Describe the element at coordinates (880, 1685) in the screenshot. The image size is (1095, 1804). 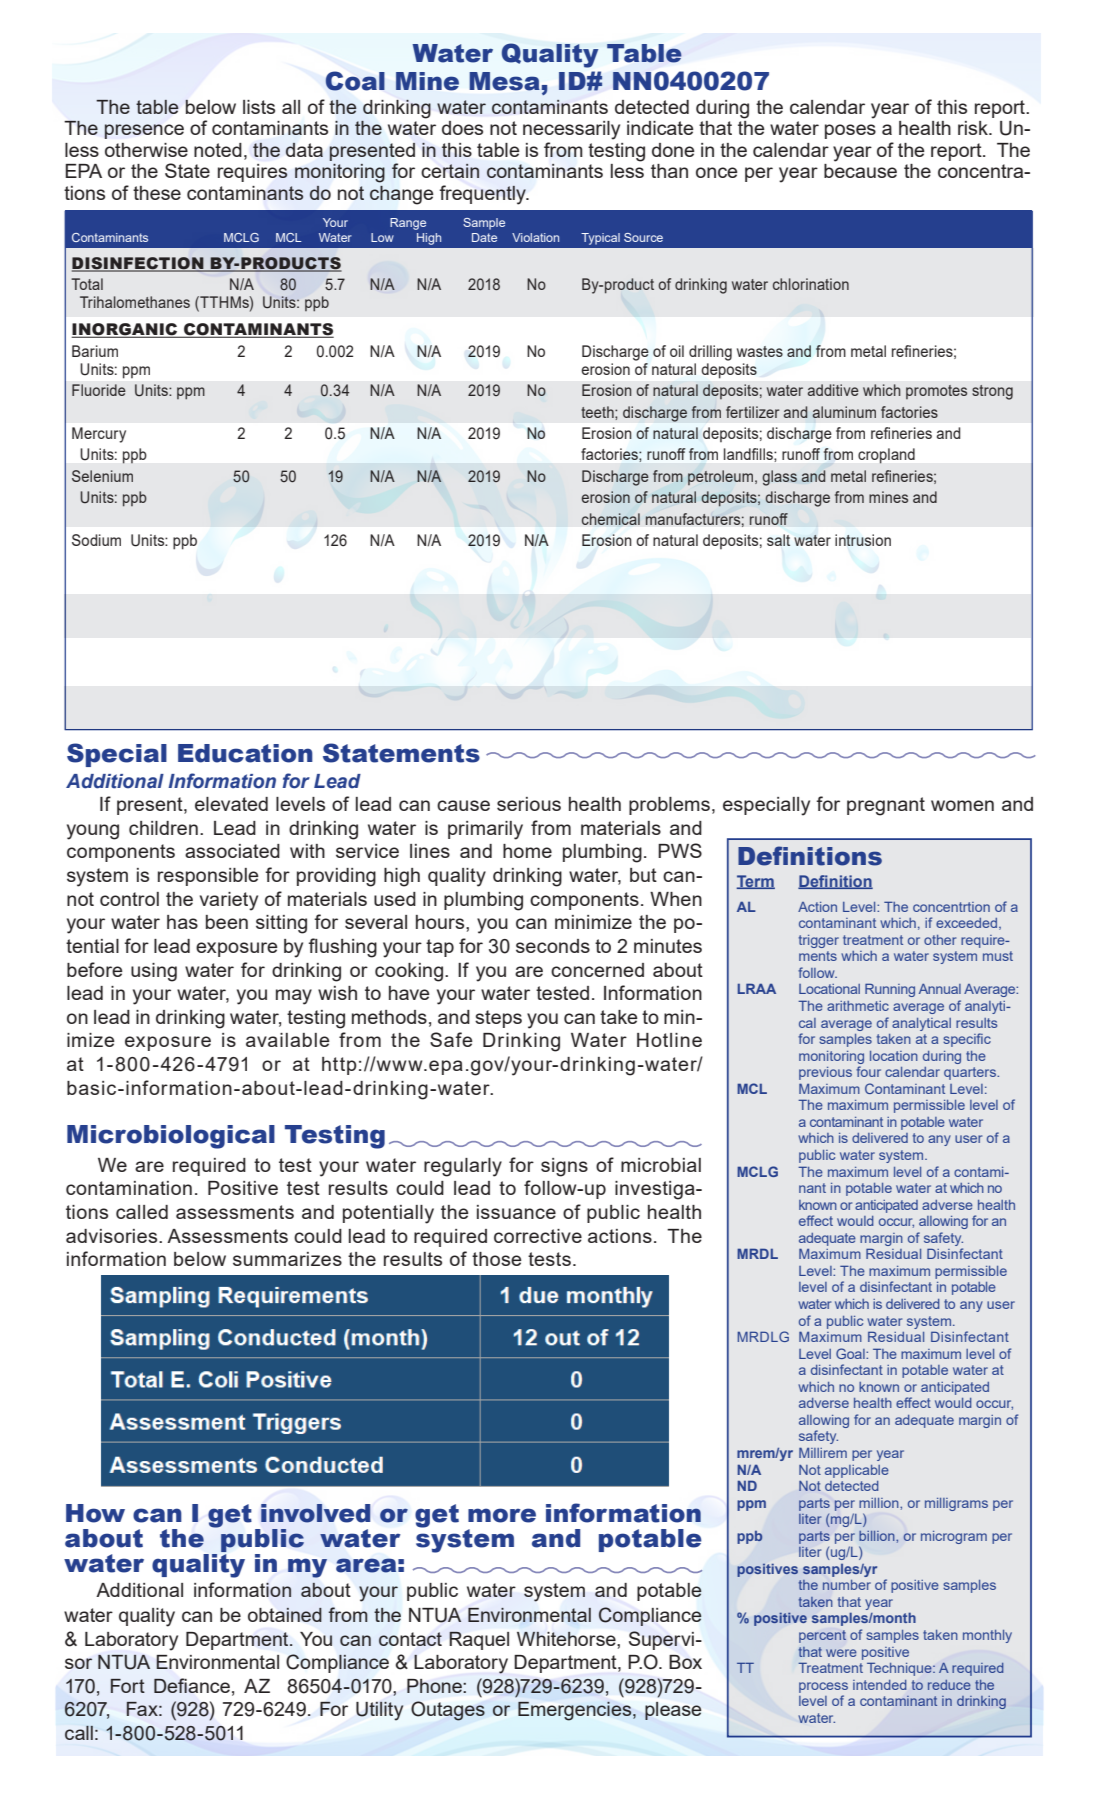
I see `intended` at that location.
